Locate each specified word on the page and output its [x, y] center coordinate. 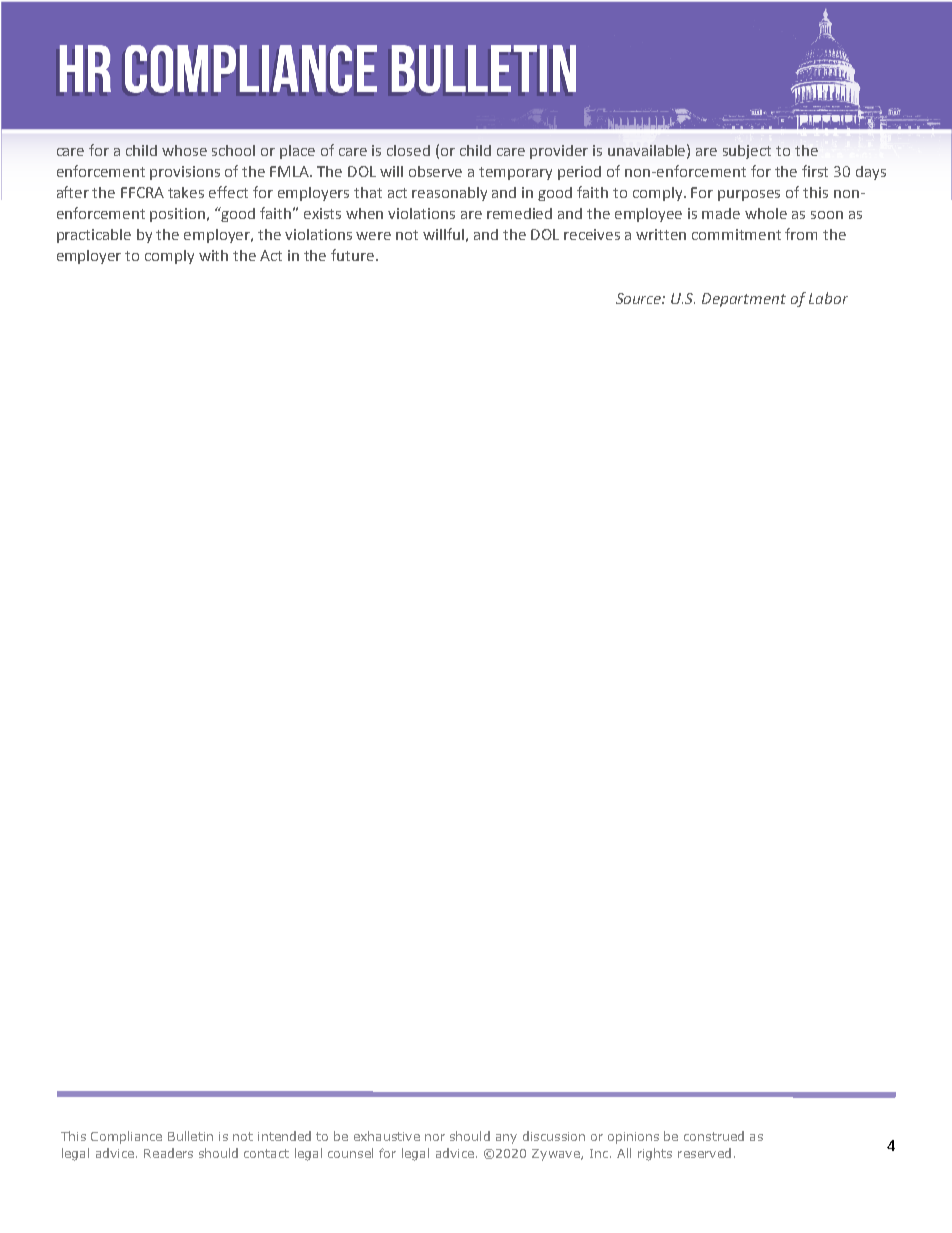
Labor [828, 298]
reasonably [449, 194]
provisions [185, 173]
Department [744, 300]
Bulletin [190, 1136]
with [213, 255]
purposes [749, 195]
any [506, 1139]
